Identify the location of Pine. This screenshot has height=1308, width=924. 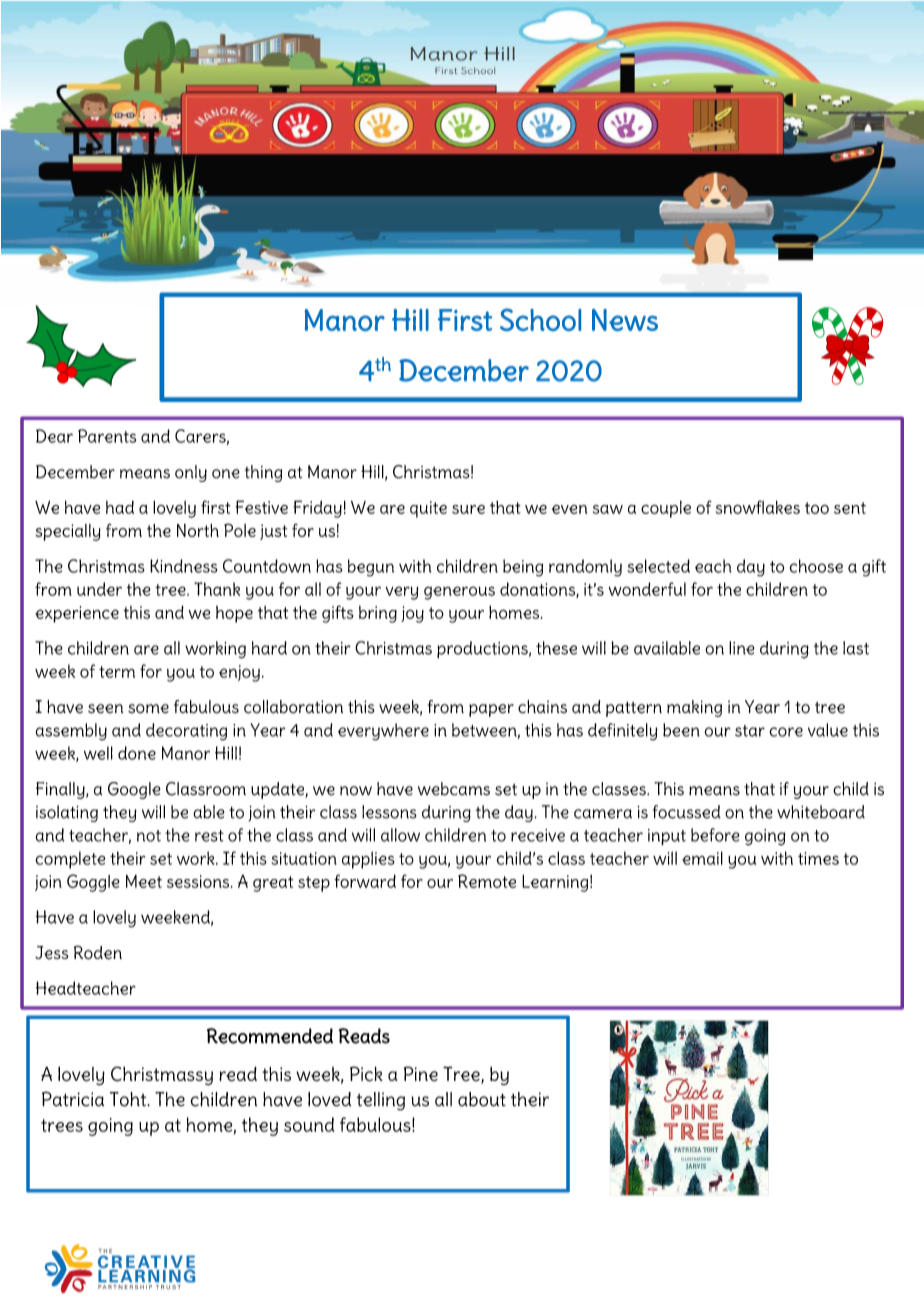
(421, 1074).
